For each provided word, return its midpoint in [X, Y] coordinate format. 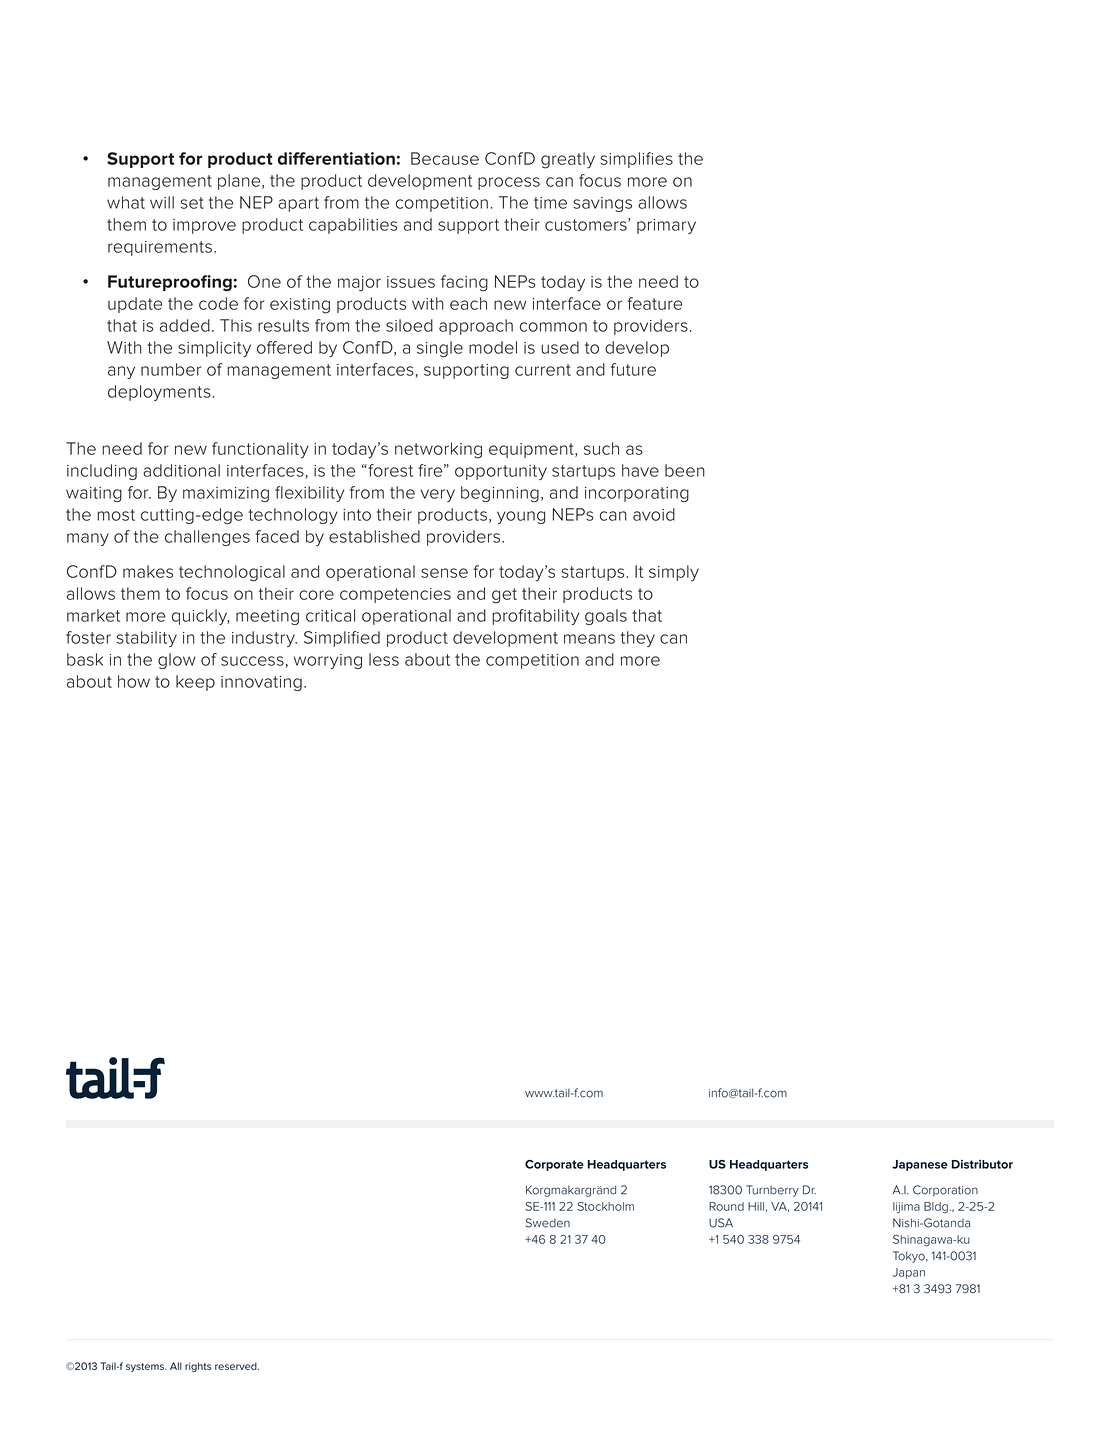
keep [195, 683]
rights [198, 1367]
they [637, 639]
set [192, 203]
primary [666, 226]
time [550, 203]
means [589, 639]
